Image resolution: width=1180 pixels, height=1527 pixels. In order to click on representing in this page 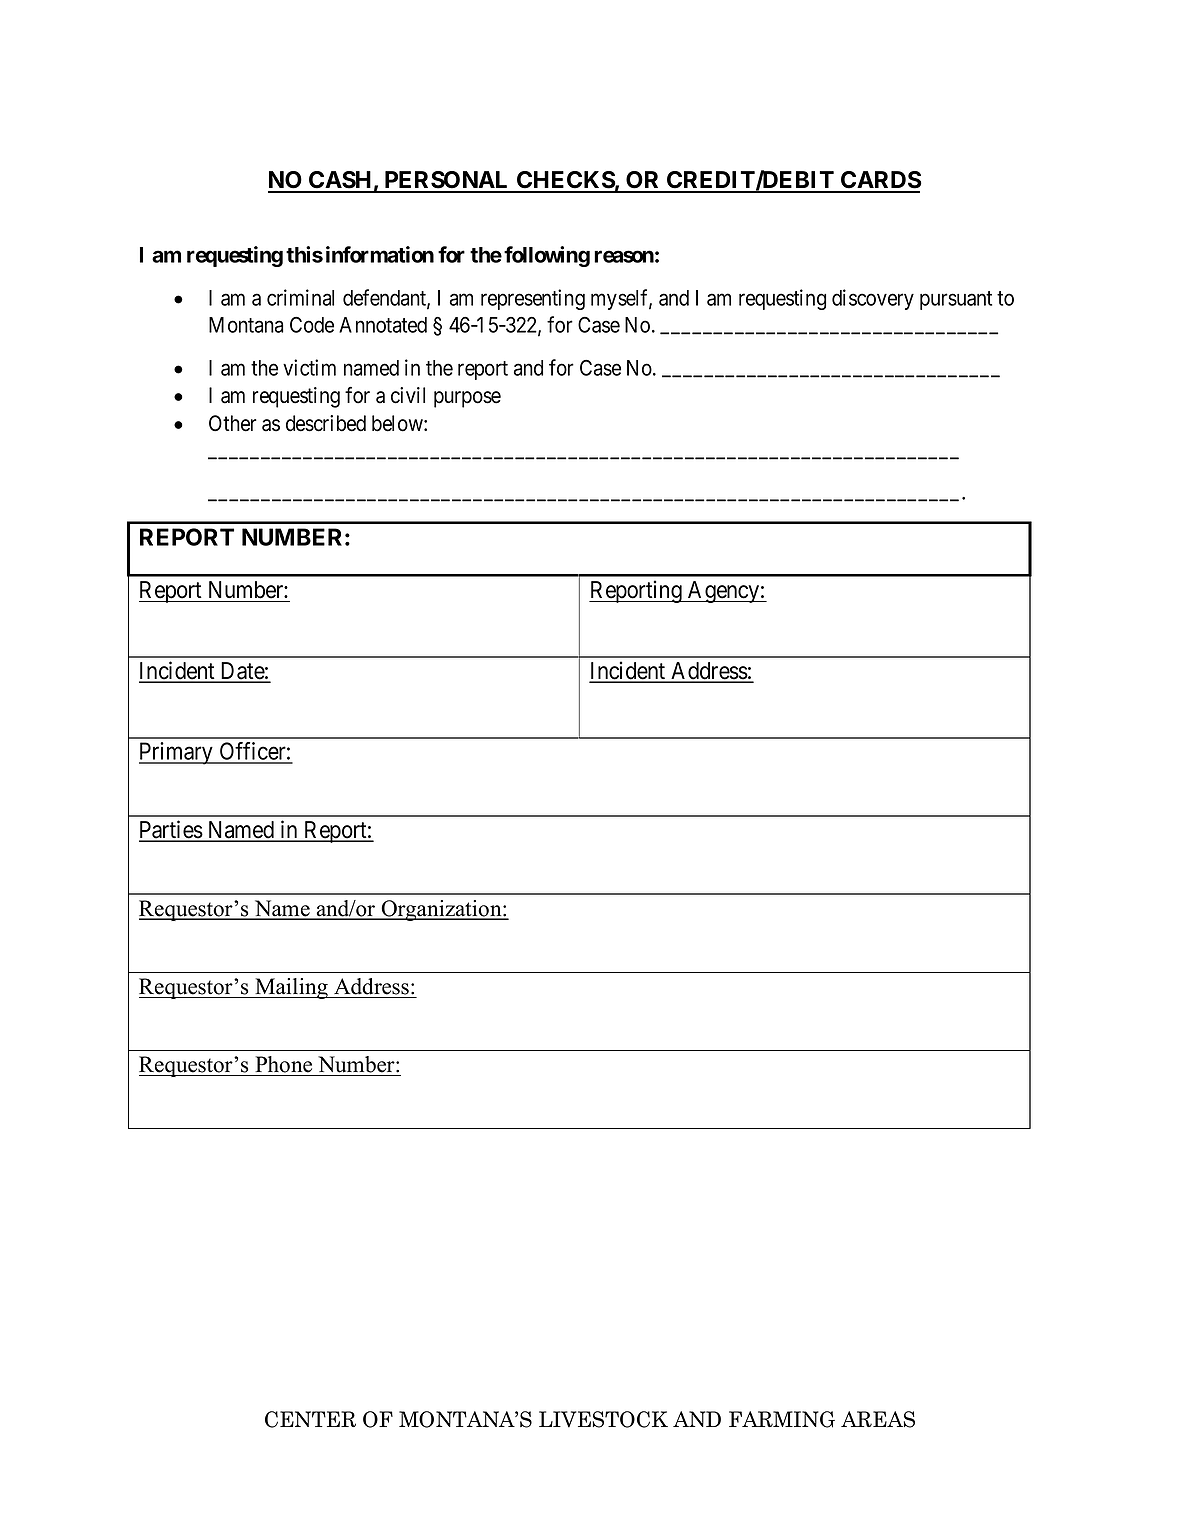, I will do `click(533, 299)`.
